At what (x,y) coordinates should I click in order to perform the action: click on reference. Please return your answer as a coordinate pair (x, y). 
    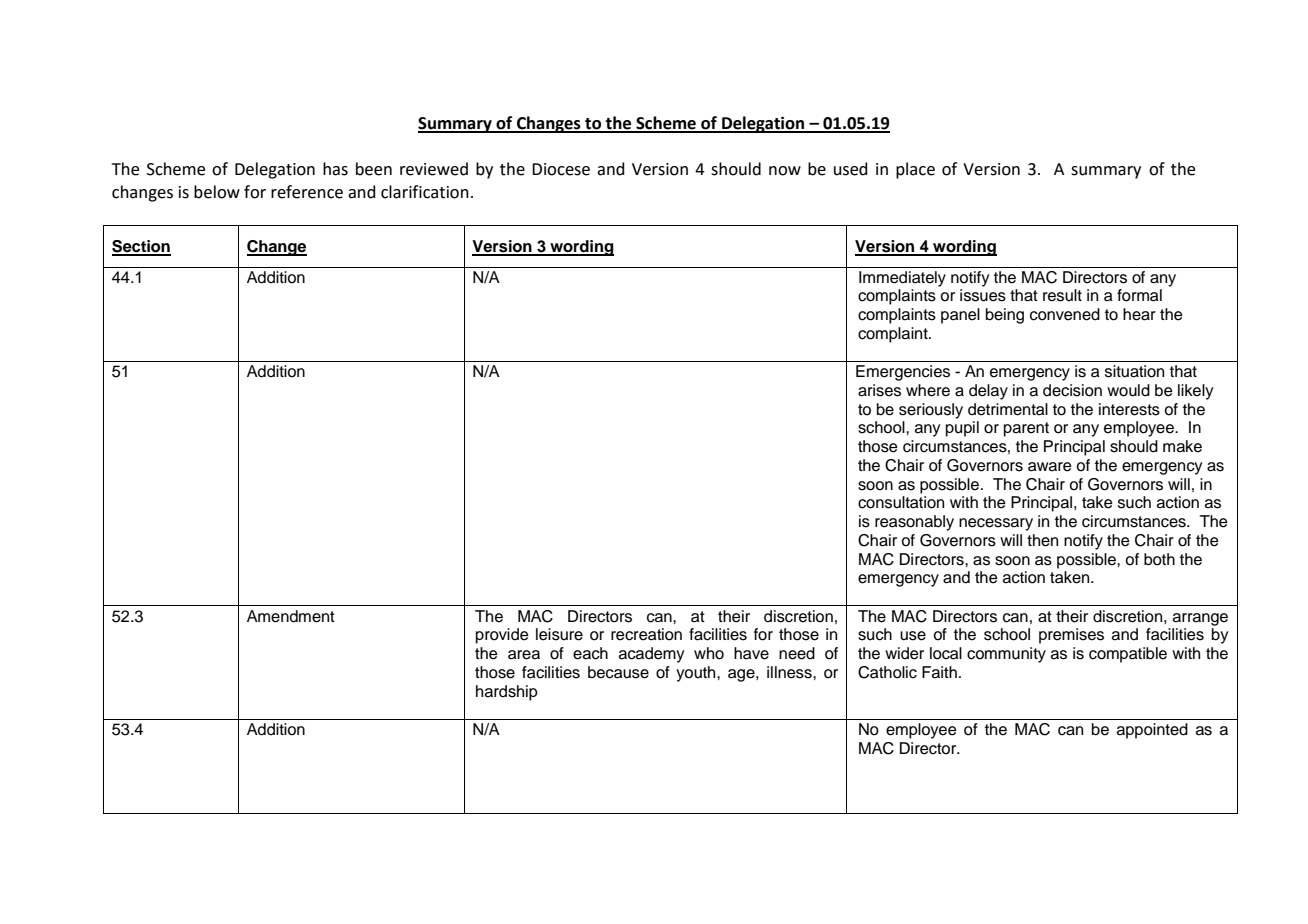
    Looking at the image, I should click on (307, 192).
